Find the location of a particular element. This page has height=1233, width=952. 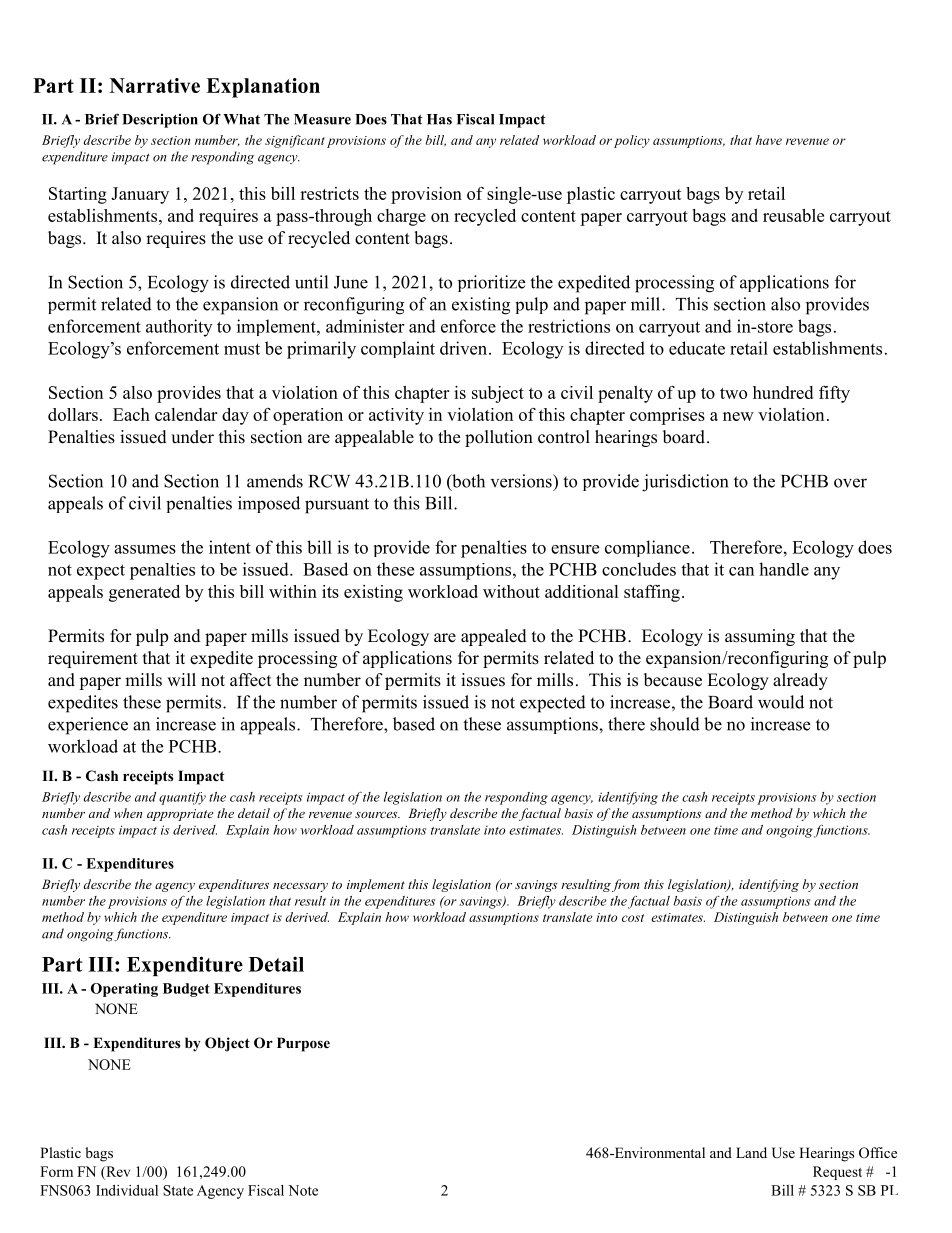

Note is located at coordinates (303, 1190).
